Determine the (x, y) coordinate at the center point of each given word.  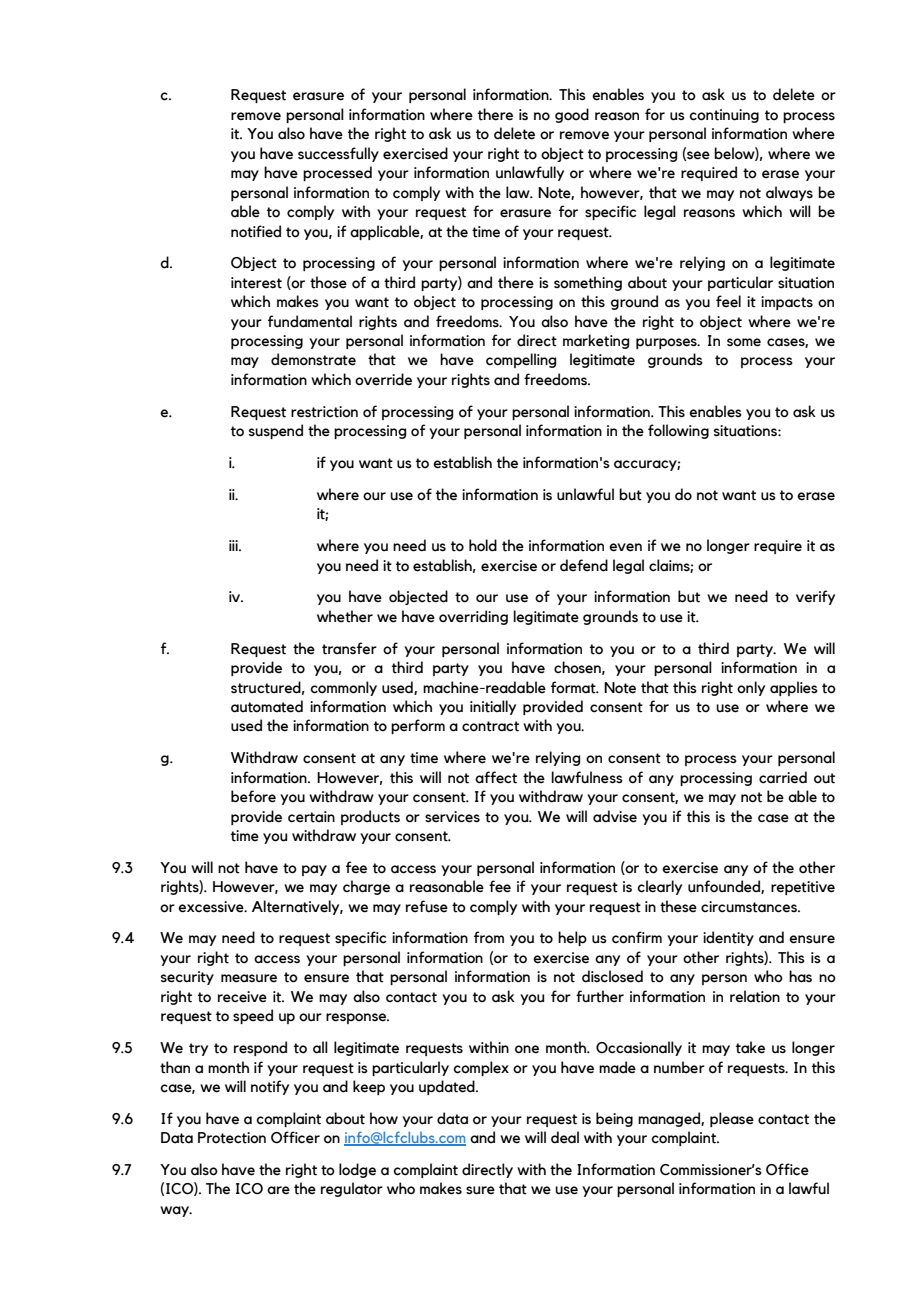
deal (565, 1137)
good (572, 115)
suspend (276, 431)
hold (483, 545)
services (452, 817)
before (253, 796)
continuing (724, 116)
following (678, 431)
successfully (338, 154)
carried (783, 777)
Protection (232, 1138)
